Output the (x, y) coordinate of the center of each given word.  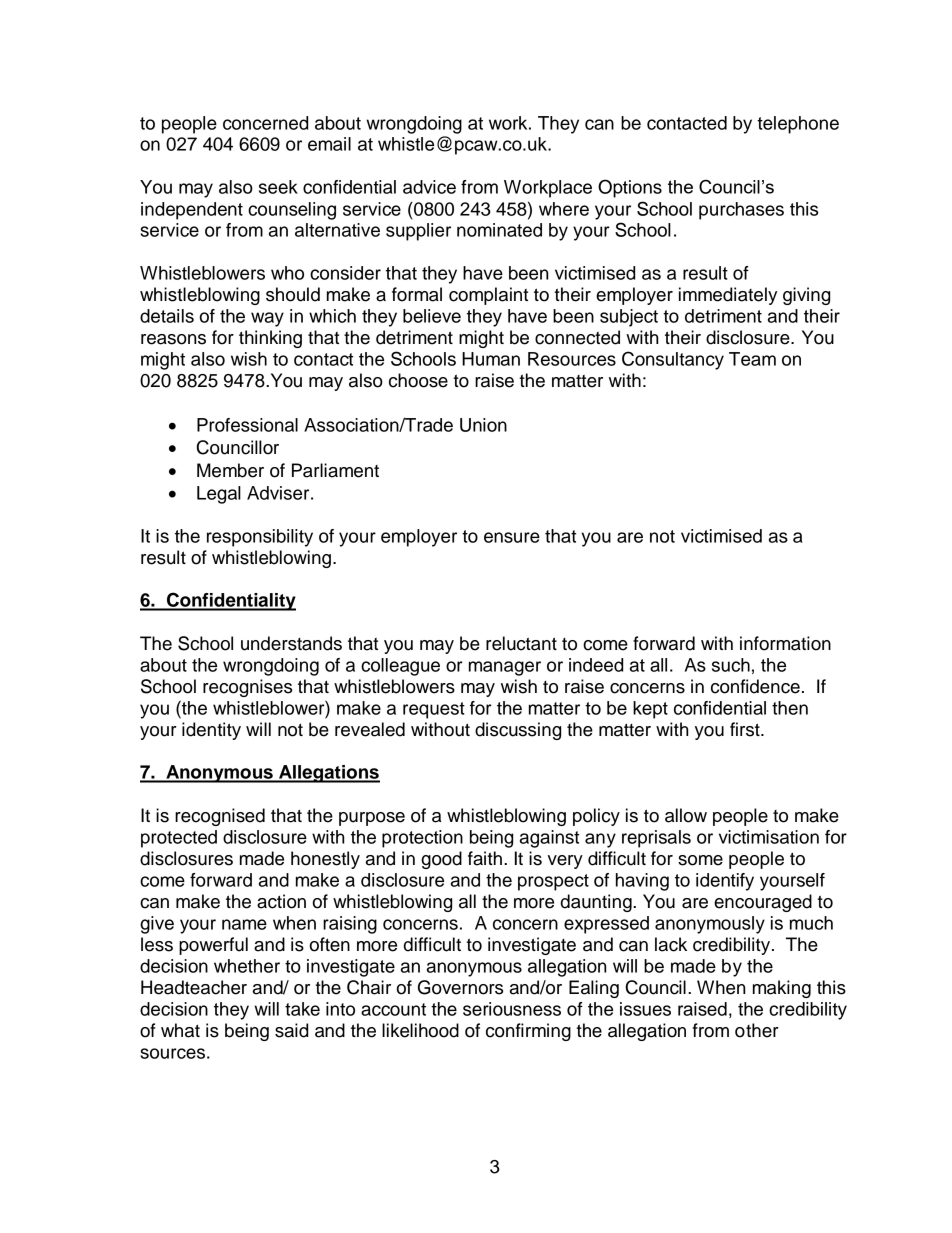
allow (686, 815)
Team (752, 359)
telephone (798, 125)
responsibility (260, 538)
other (757, 1030)
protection (422, 839)
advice (429, 187)
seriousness (512, 1009)
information (785, 643)
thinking (270, 339)
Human (491, 359)
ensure (512, 537)
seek (278, 187)
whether (247, 966)
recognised (220, 817)
